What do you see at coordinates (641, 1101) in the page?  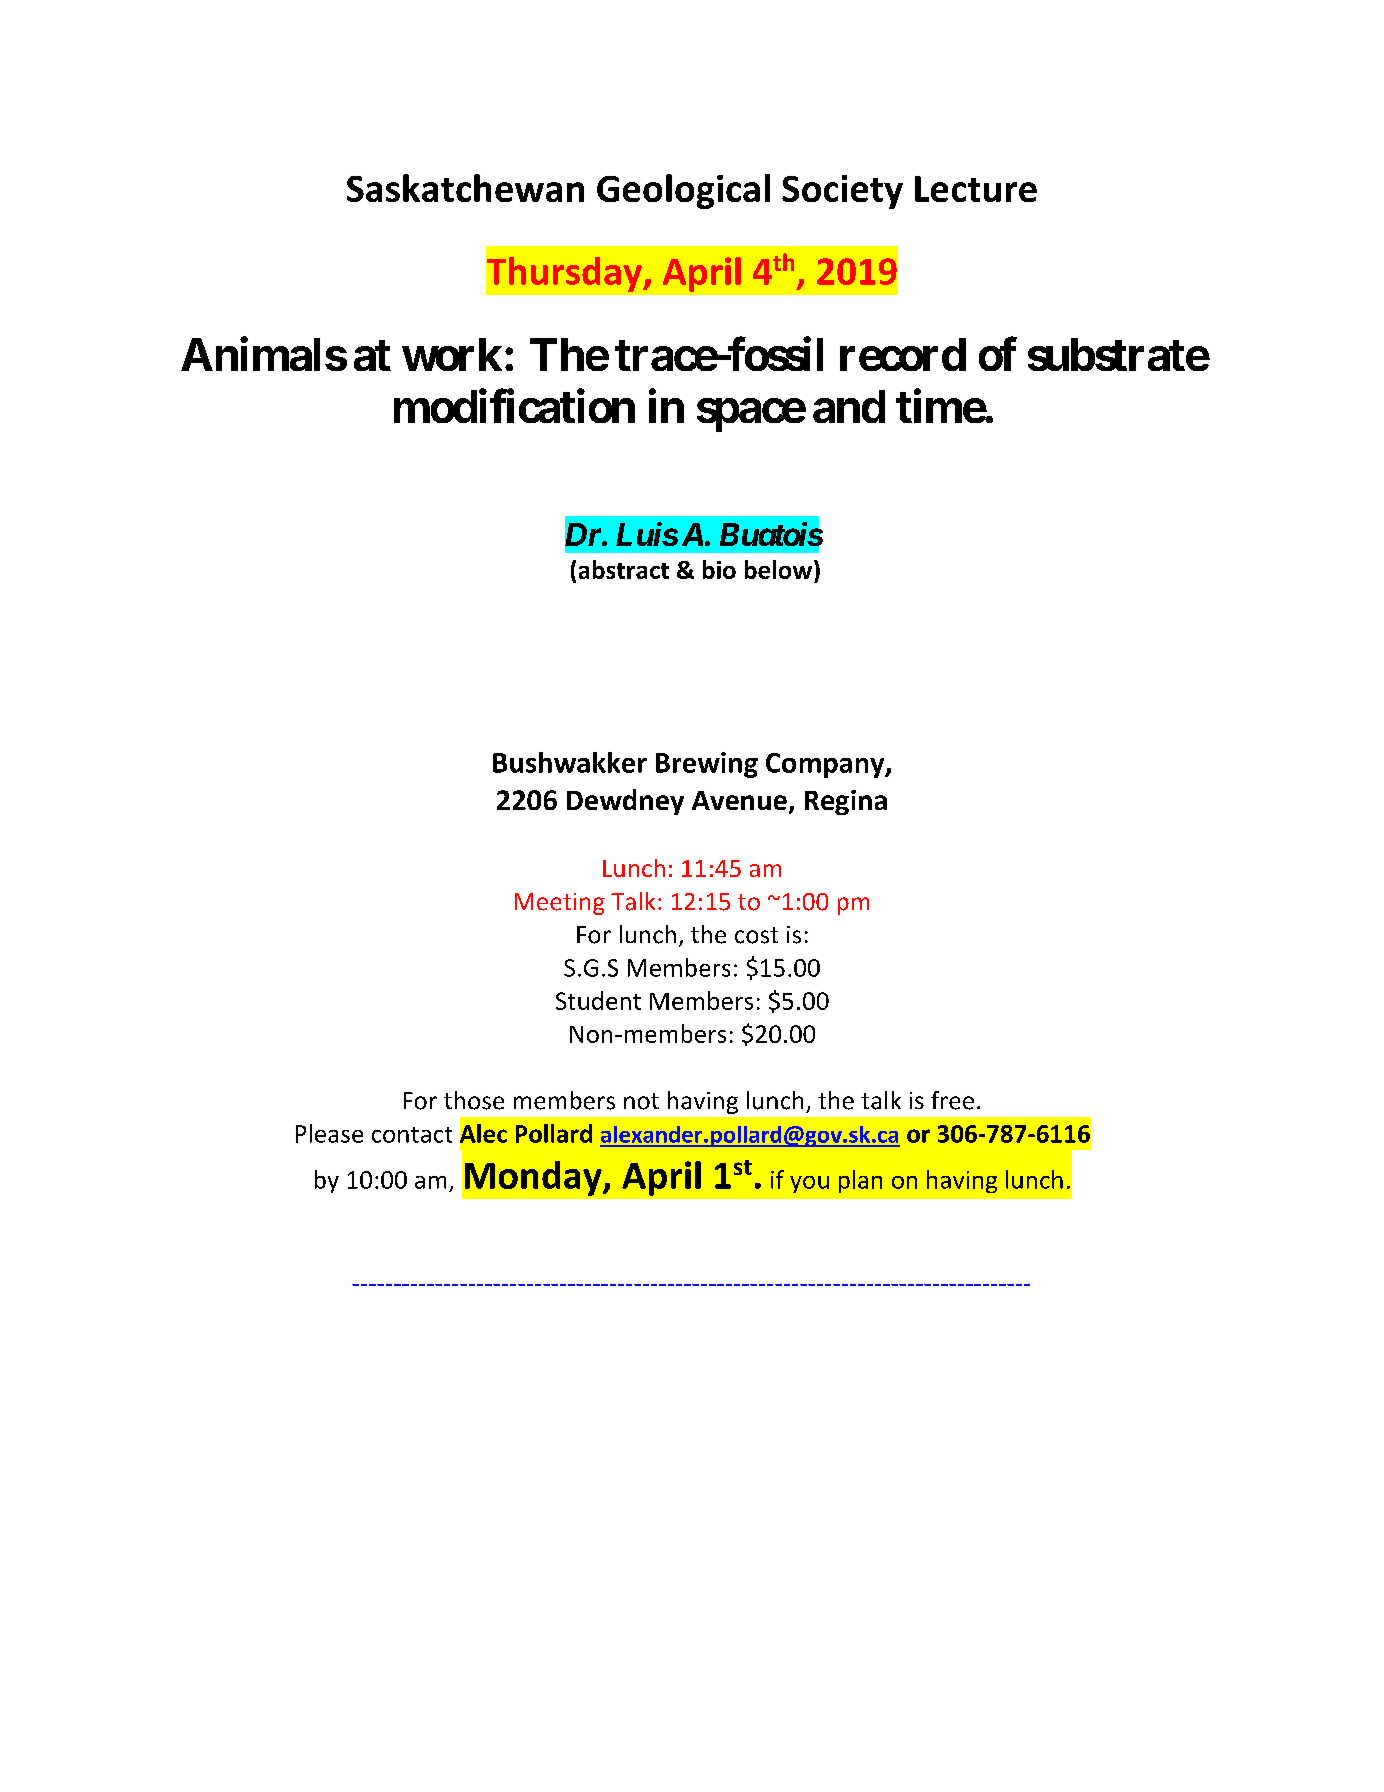 I see `not` at bounding box center [641, 1101].
